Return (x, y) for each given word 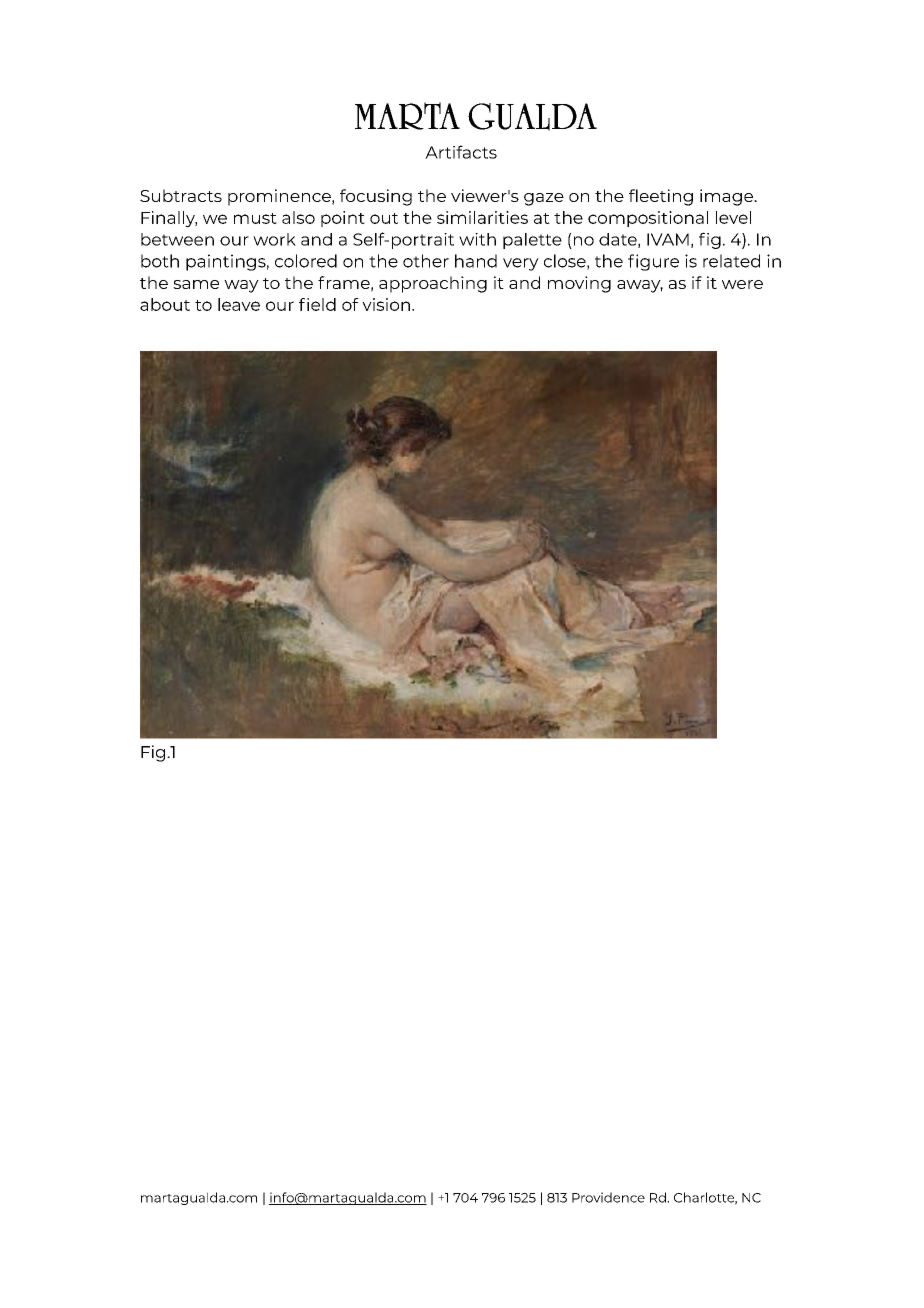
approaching (433, 284)
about (165, 304)
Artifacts (461, 152)
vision (386, 304)
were (742, 284)
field (317, 304)
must (255, 218)
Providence (608, 1197)
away (640, 286)
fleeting (661, 197)
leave (239, 304)
